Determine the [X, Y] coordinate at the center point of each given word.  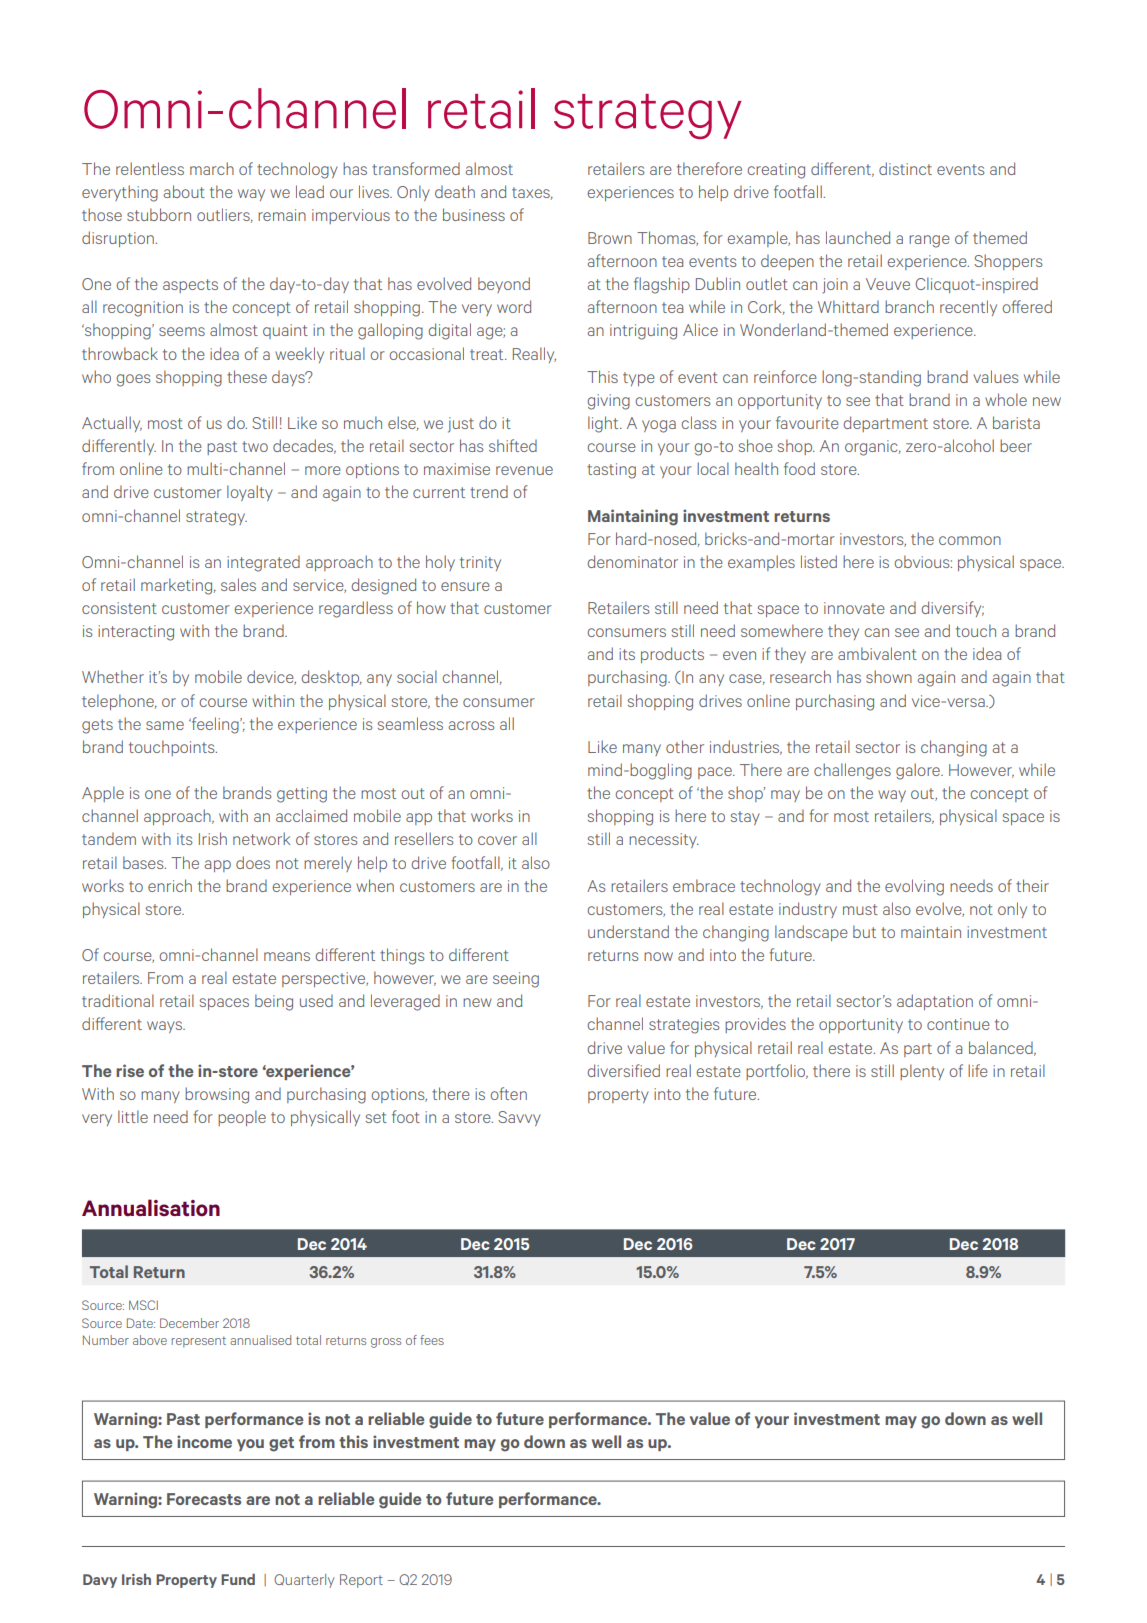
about [184, 191]
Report [361, 1581]
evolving [914, 887]
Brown [610, 238]
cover [497, 840]
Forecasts [204, 1499]
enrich [170, 885]
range [929, 241]
